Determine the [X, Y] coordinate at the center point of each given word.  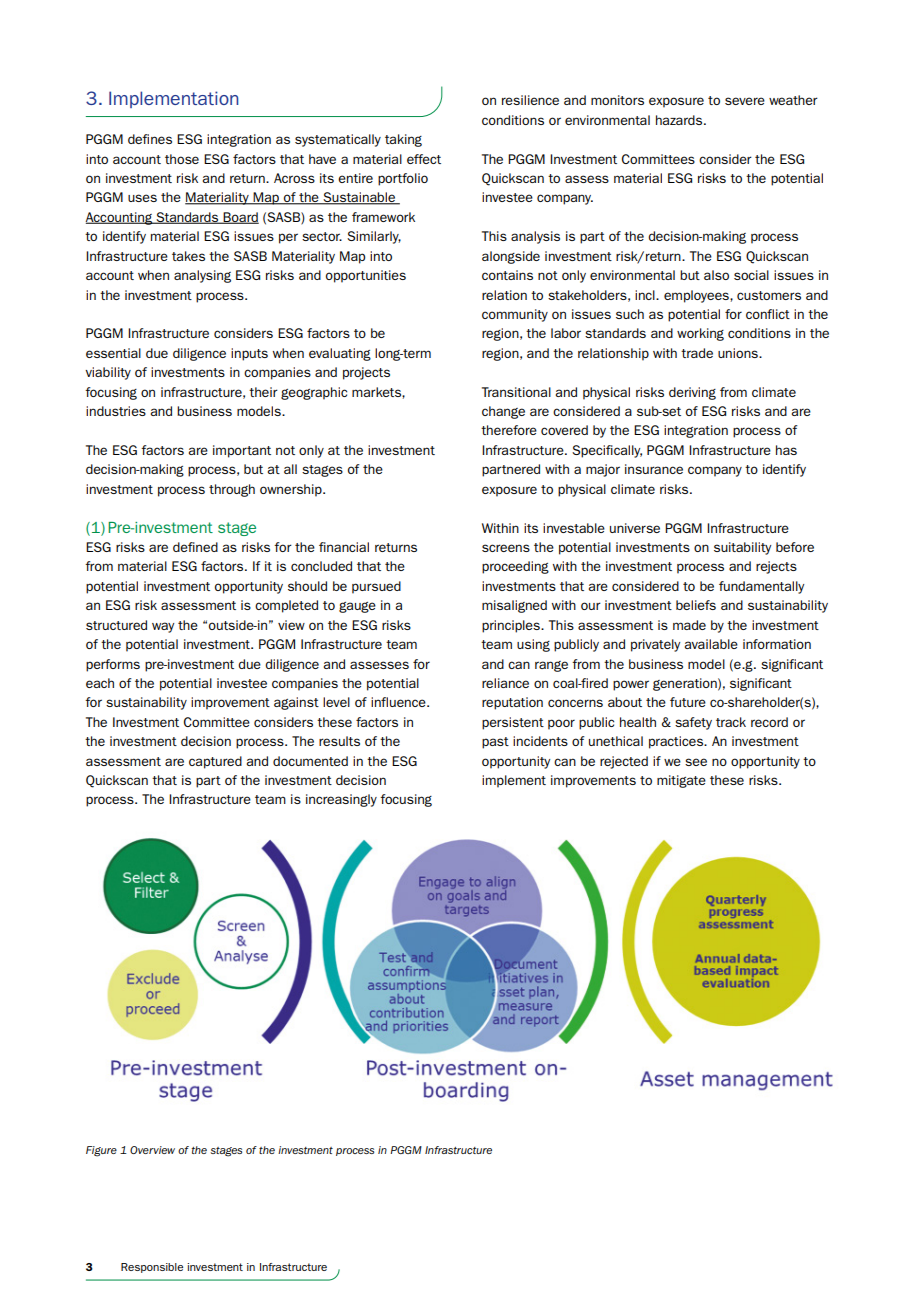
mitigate [681, 781]
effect [424, 159]
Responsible [152, 1268]
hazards [680, 120]
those [182, 159]
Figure [101, 1151]
